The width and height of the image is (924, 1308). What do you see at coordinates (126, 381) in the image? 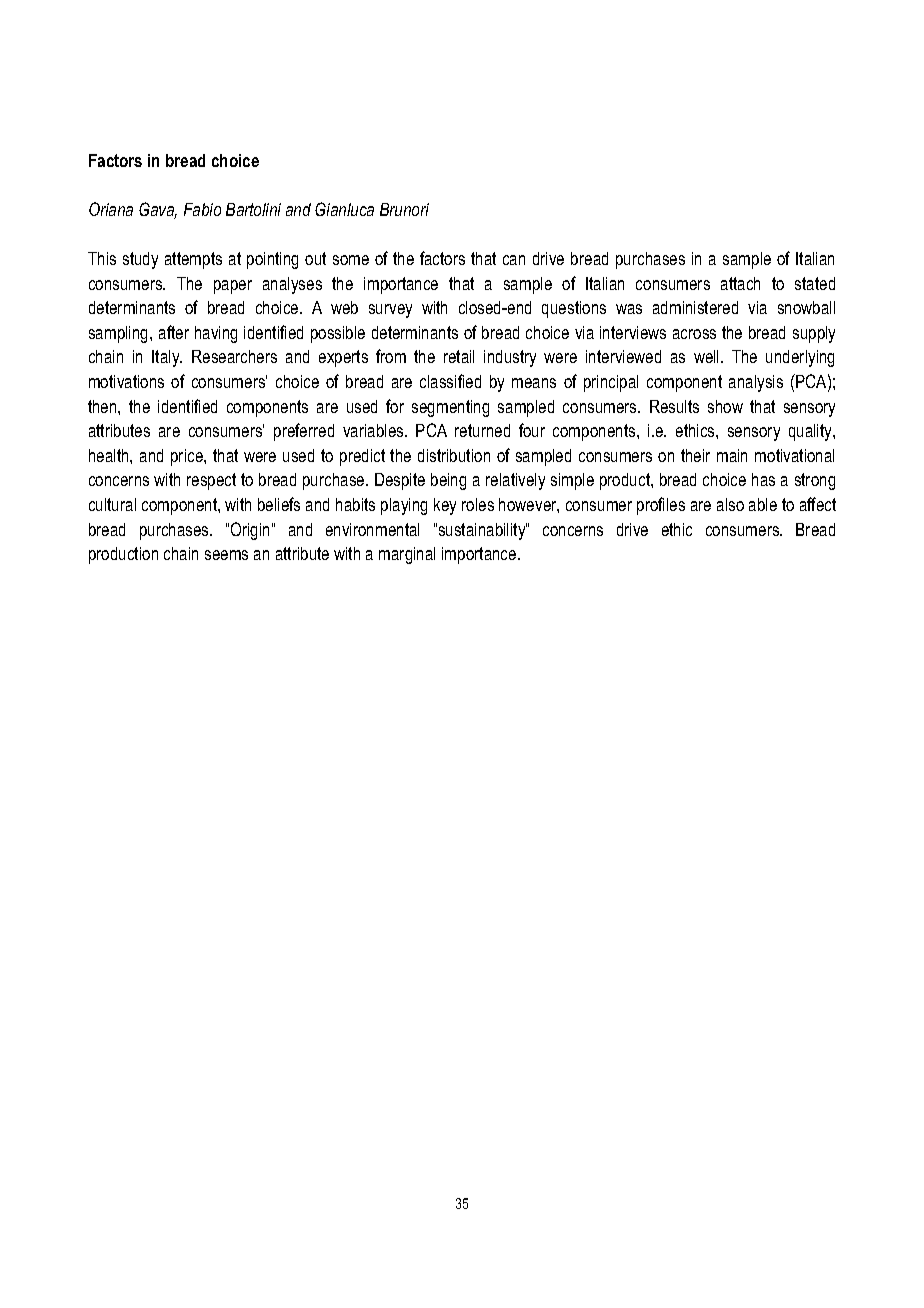
I see `motivations` at bounding box center [126, 381].
